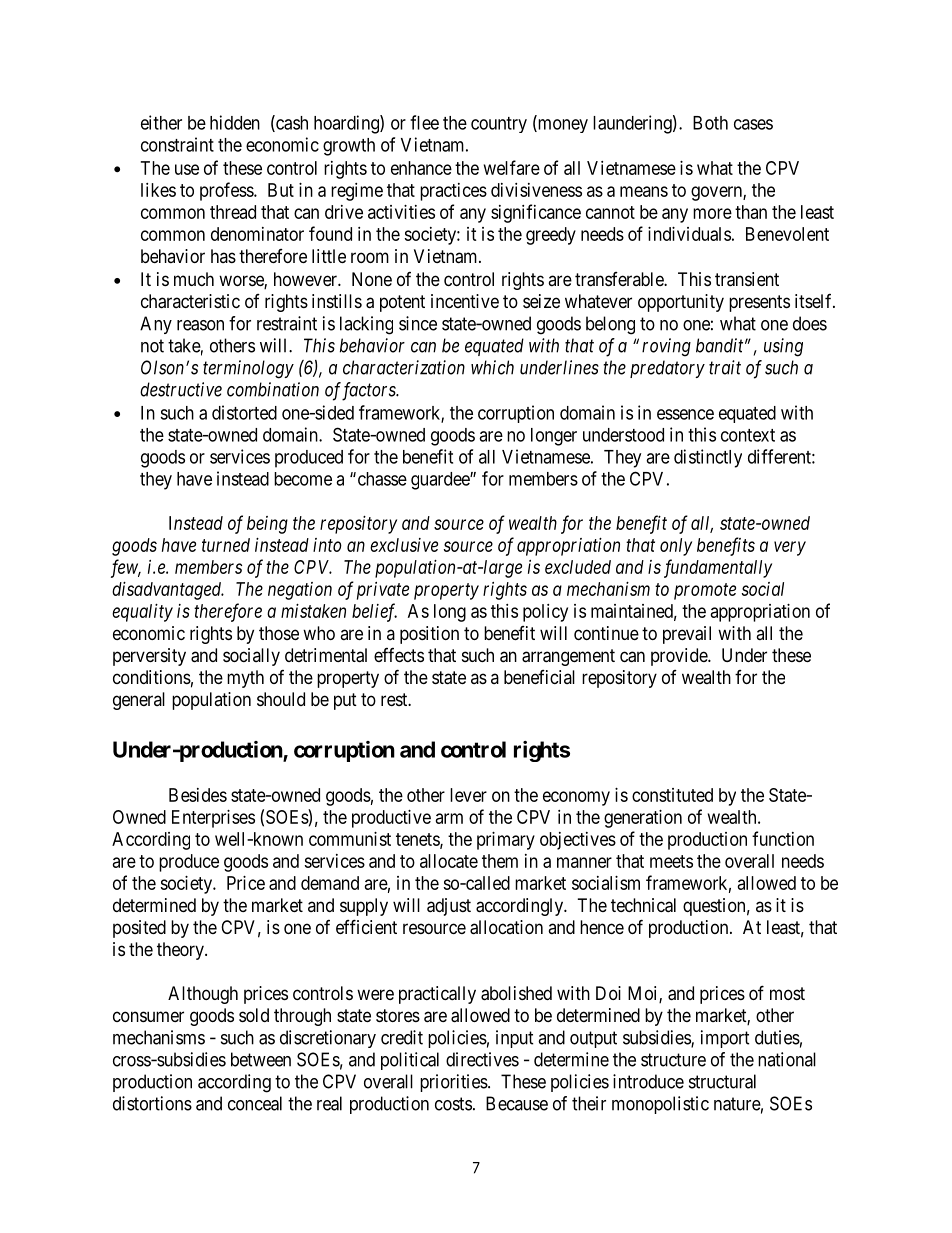 This screenshot has height=1233, width=952. What do you see at coordinates (482, 1059) in the screenshot?
I see `directives` at bounding box center [482, 1059].
